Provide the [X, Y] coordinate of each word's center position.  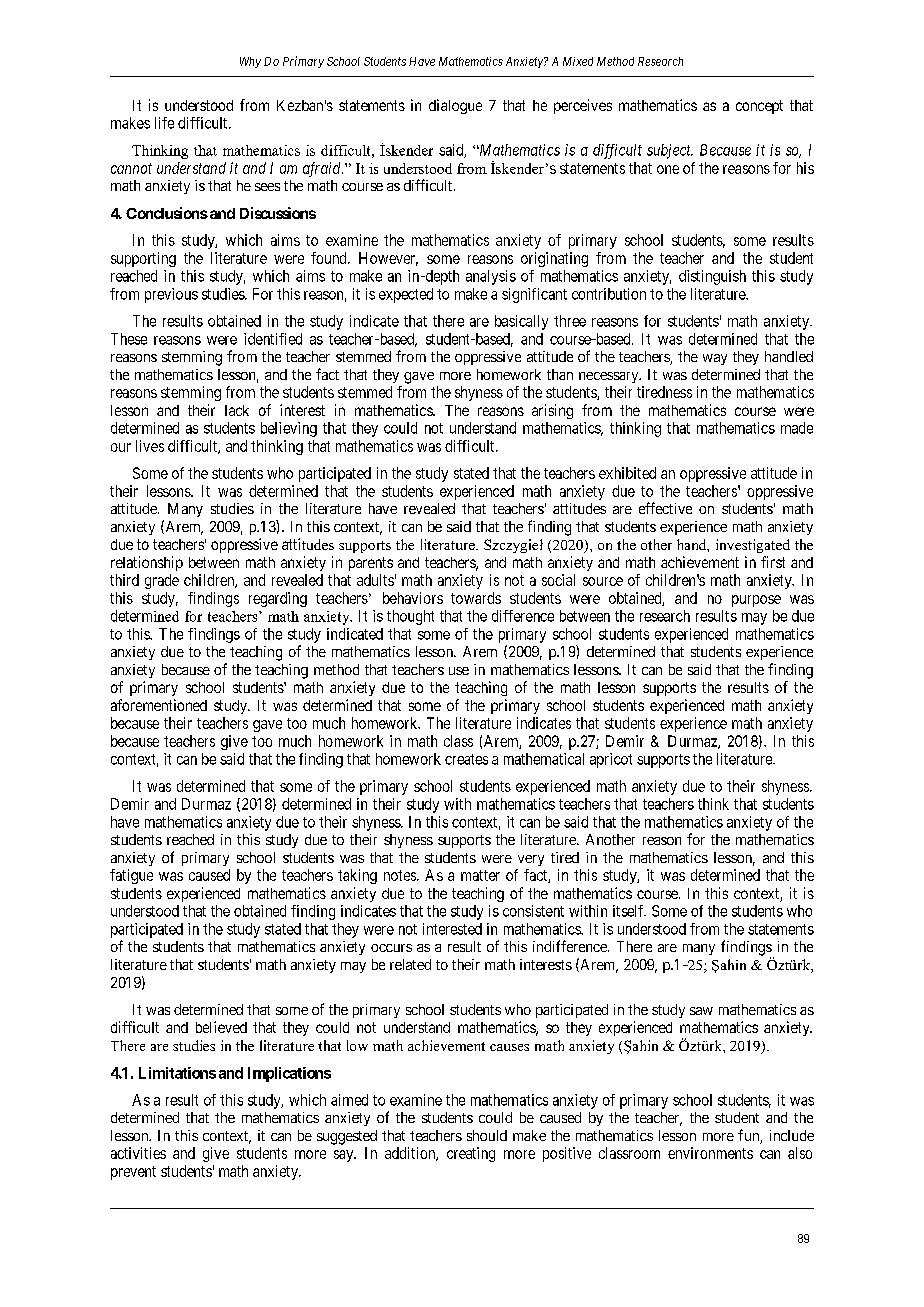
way [715, 359]
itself [629, 911]
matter [480, 875]
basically [521, 322]
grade [162, 581]
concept [759, 107]
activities [138, 1153]
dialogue [455, 106]
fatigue [131, 876]
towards [476, 598]
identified [273, 339]
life [164, 123]
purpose [756, 601]
